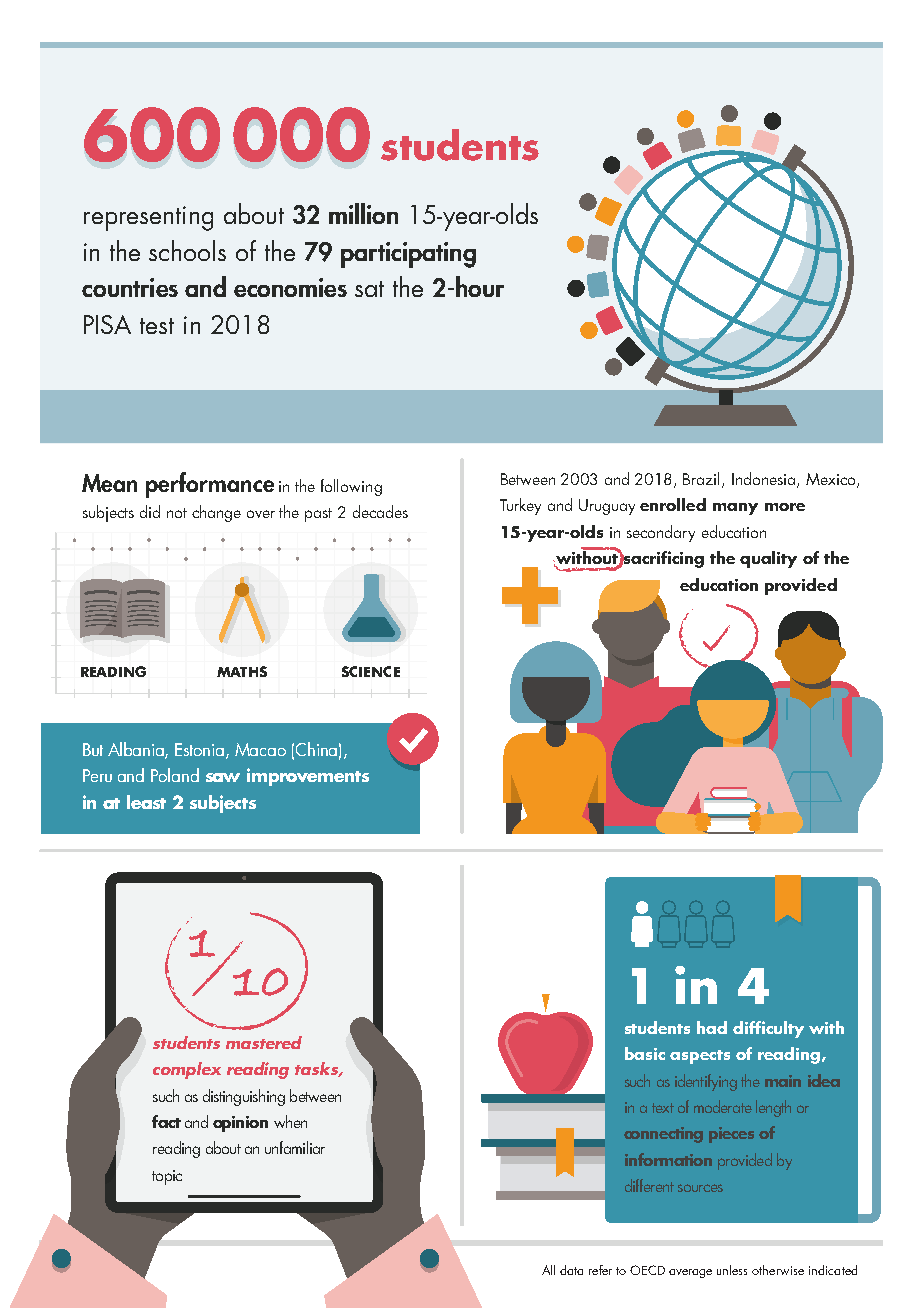  What do you see at coordinates (167, 1177) in the page?
I see `topic` at bounding box center [167, 1177].
